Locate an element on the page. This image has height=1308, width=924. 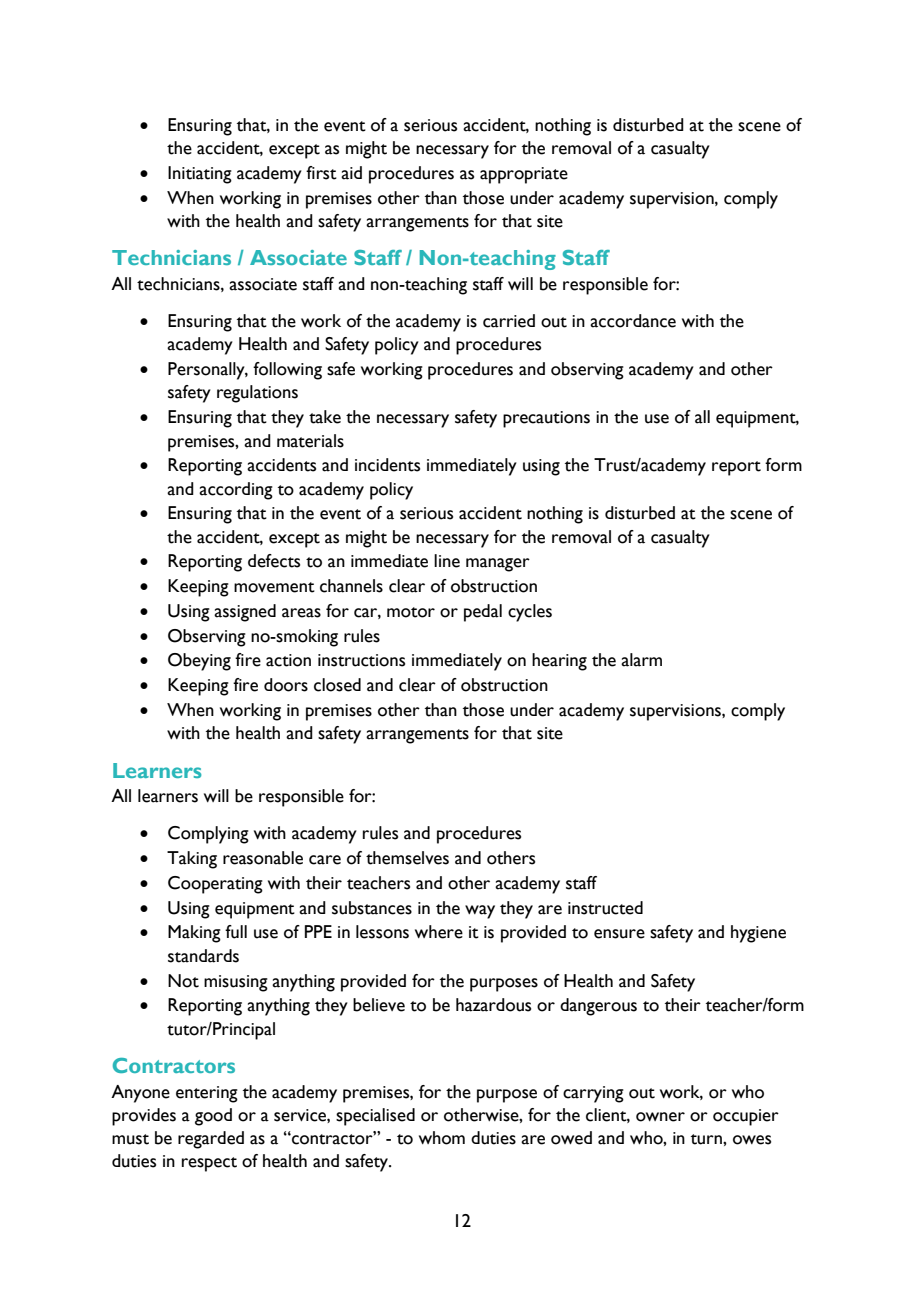
according is located at coordinates (236, 491).
